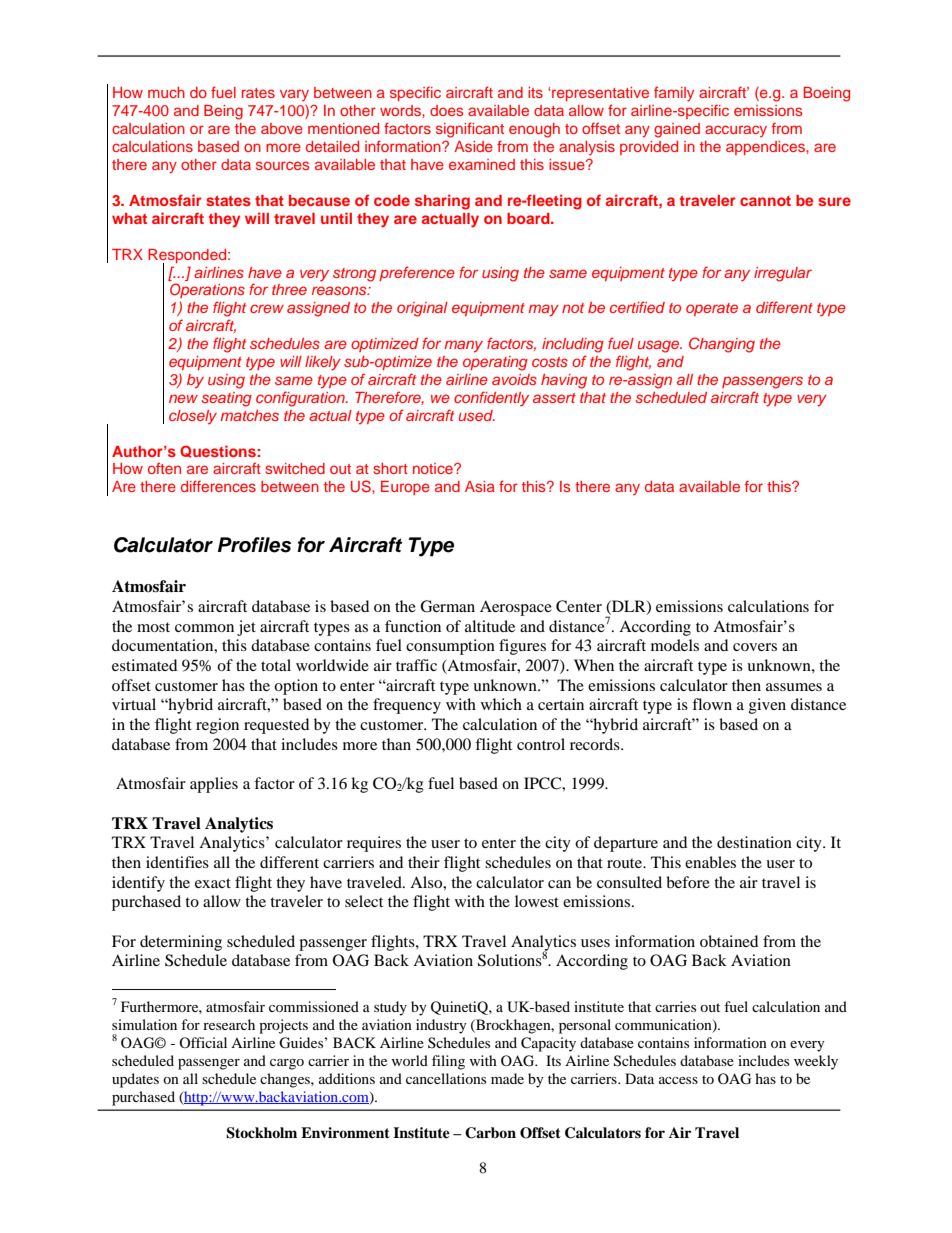 The width and height of the screenshot is (952, 1233). What do you see at coordinates (736, 131) in the screenshot?
I see `accuracy` at bounding box center [736, 131].
